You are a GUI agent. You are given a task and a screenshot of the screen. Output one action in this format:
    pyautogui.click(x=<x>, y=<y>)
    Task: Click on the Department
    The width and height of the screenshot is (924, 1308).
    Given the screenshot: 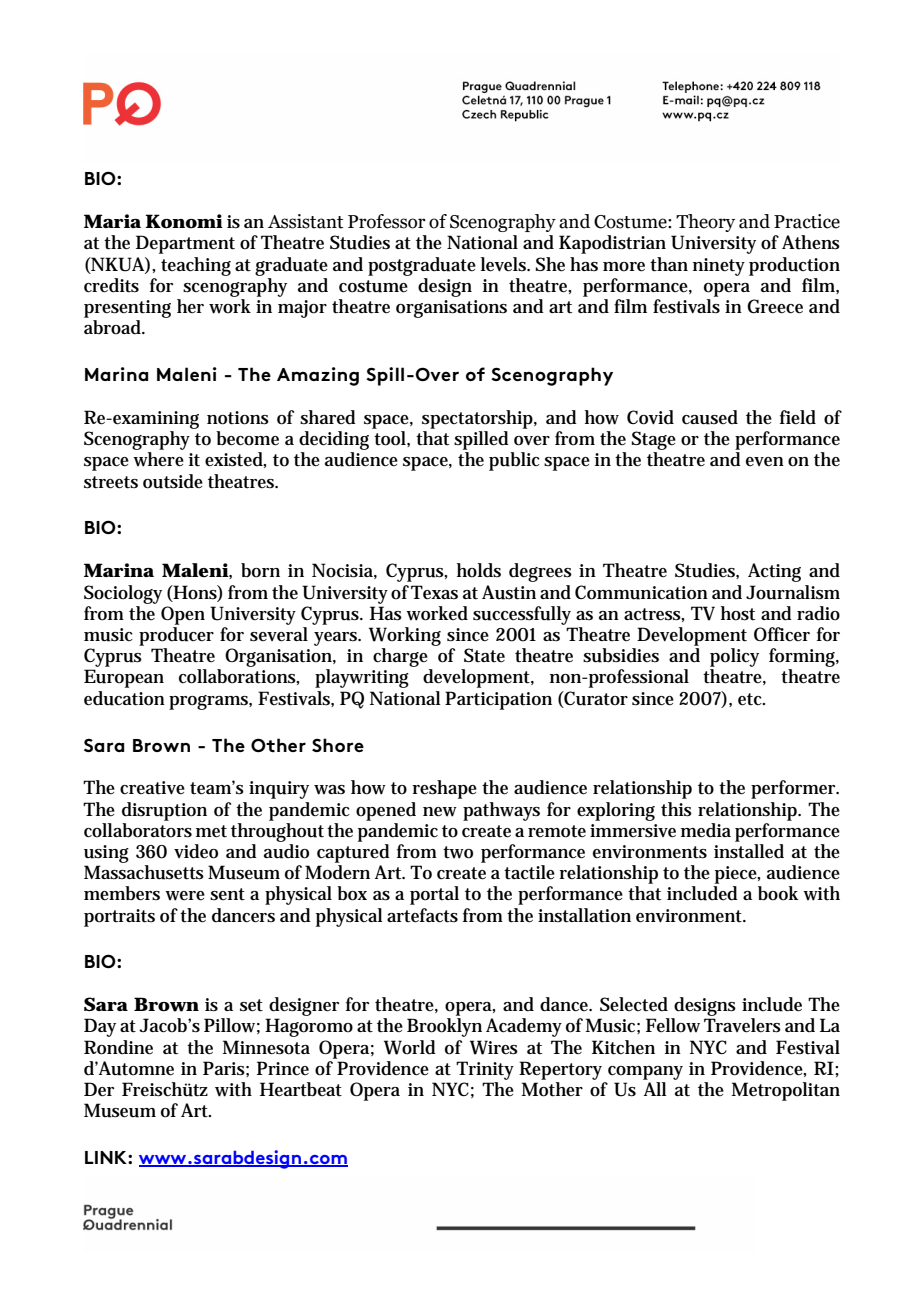 What is the action you would take?
    pyautogui.click(x=185, y=244)
